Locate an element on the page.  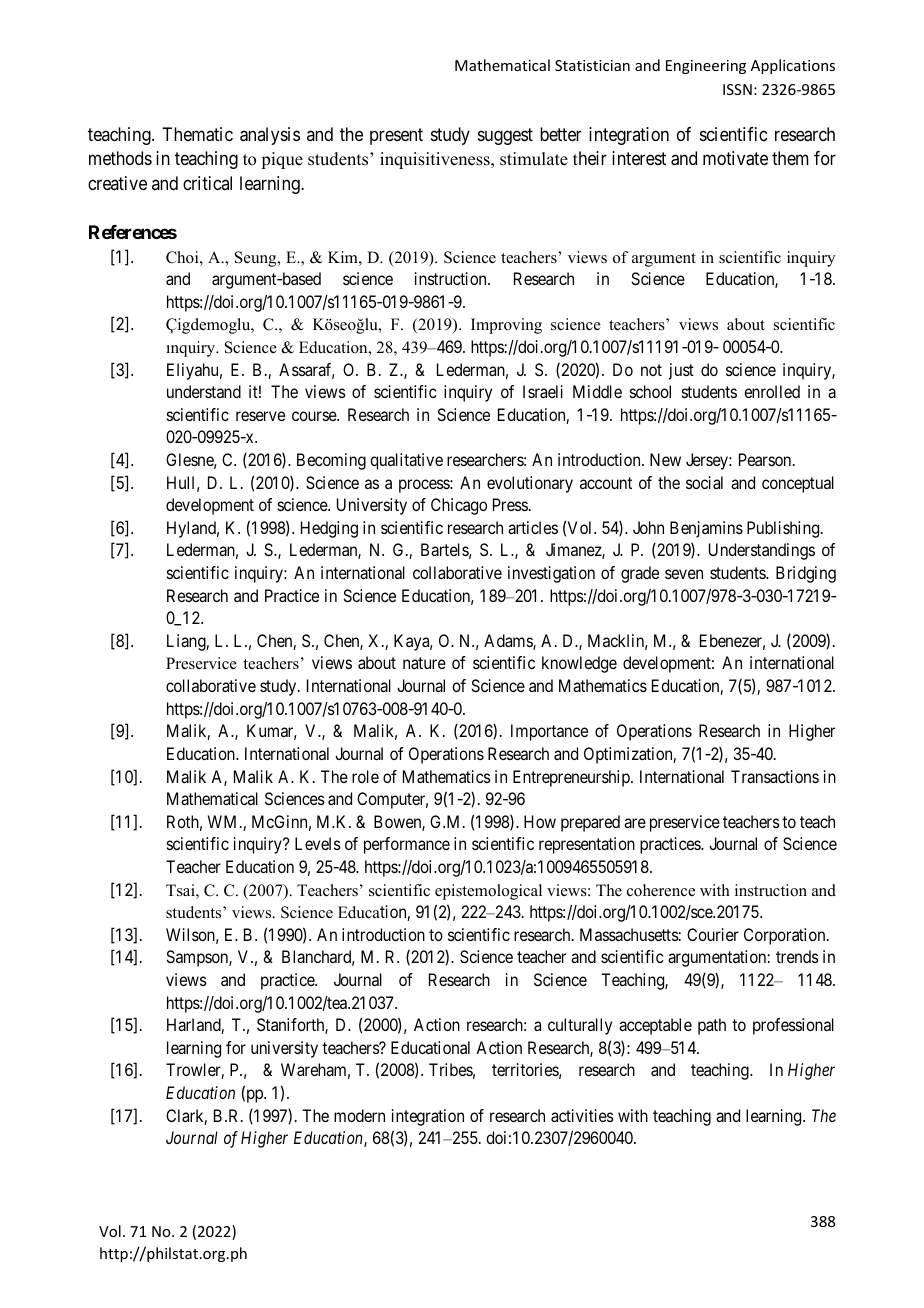
suggest is located at coordinates (505, 136).
